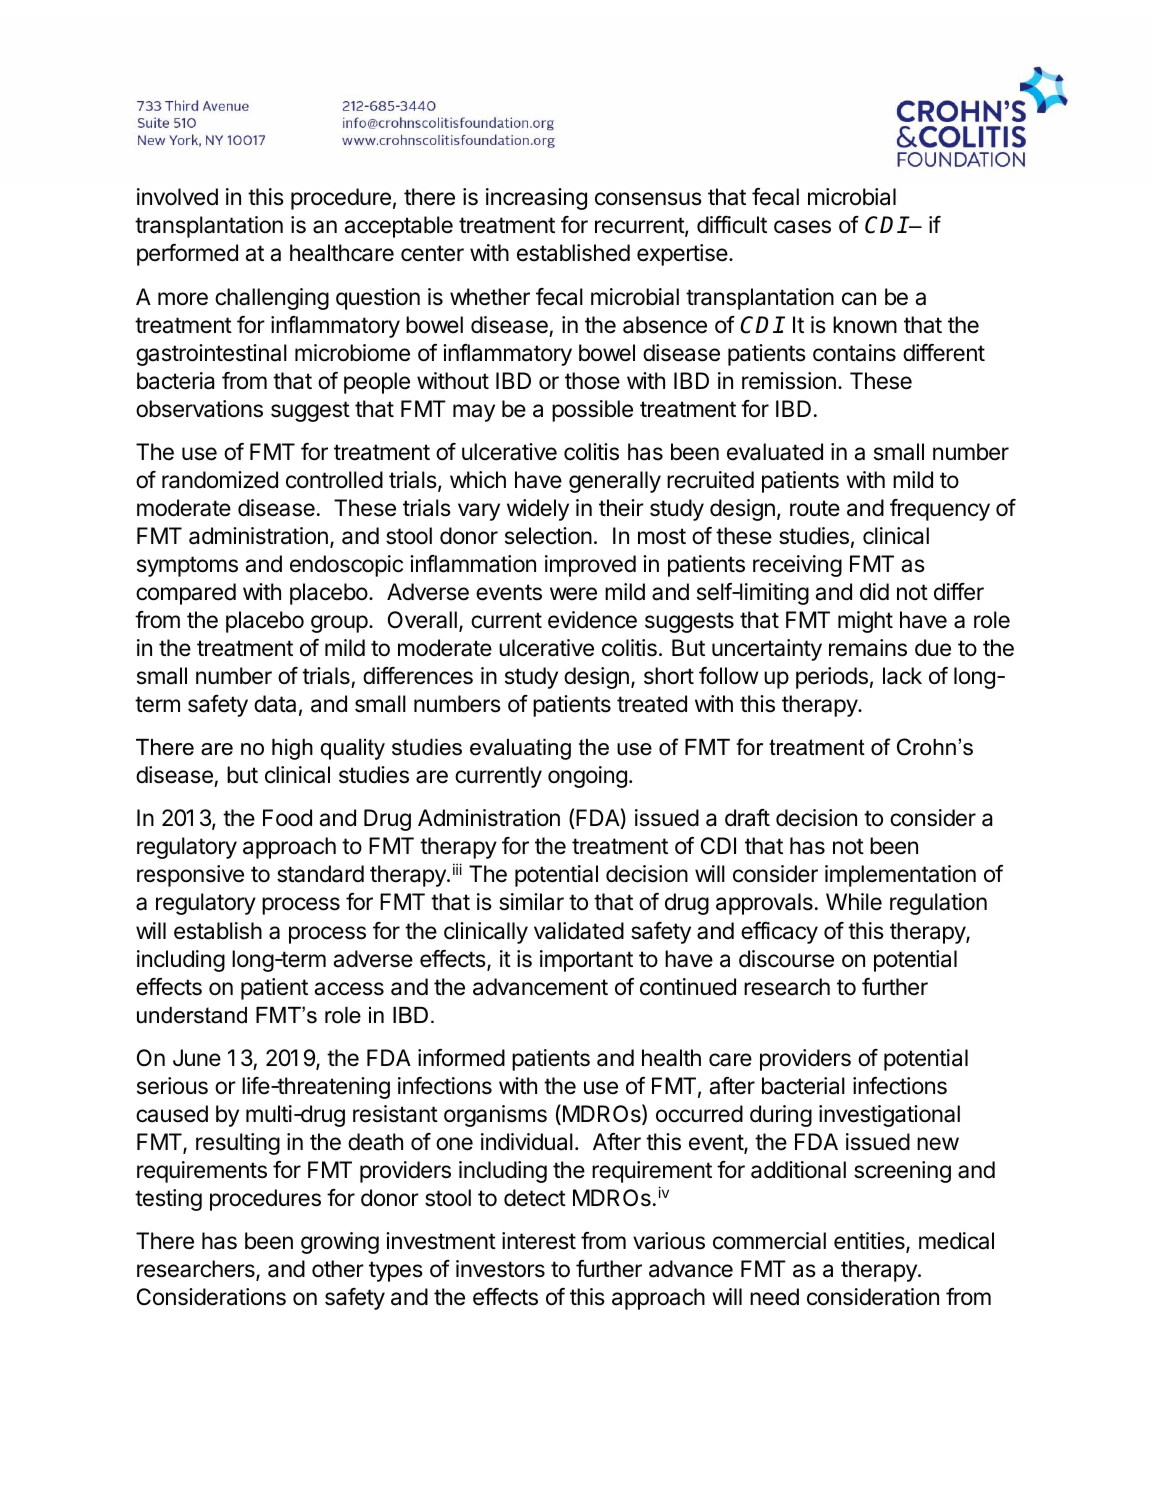  I want to click on cases, so click(802, 227).
